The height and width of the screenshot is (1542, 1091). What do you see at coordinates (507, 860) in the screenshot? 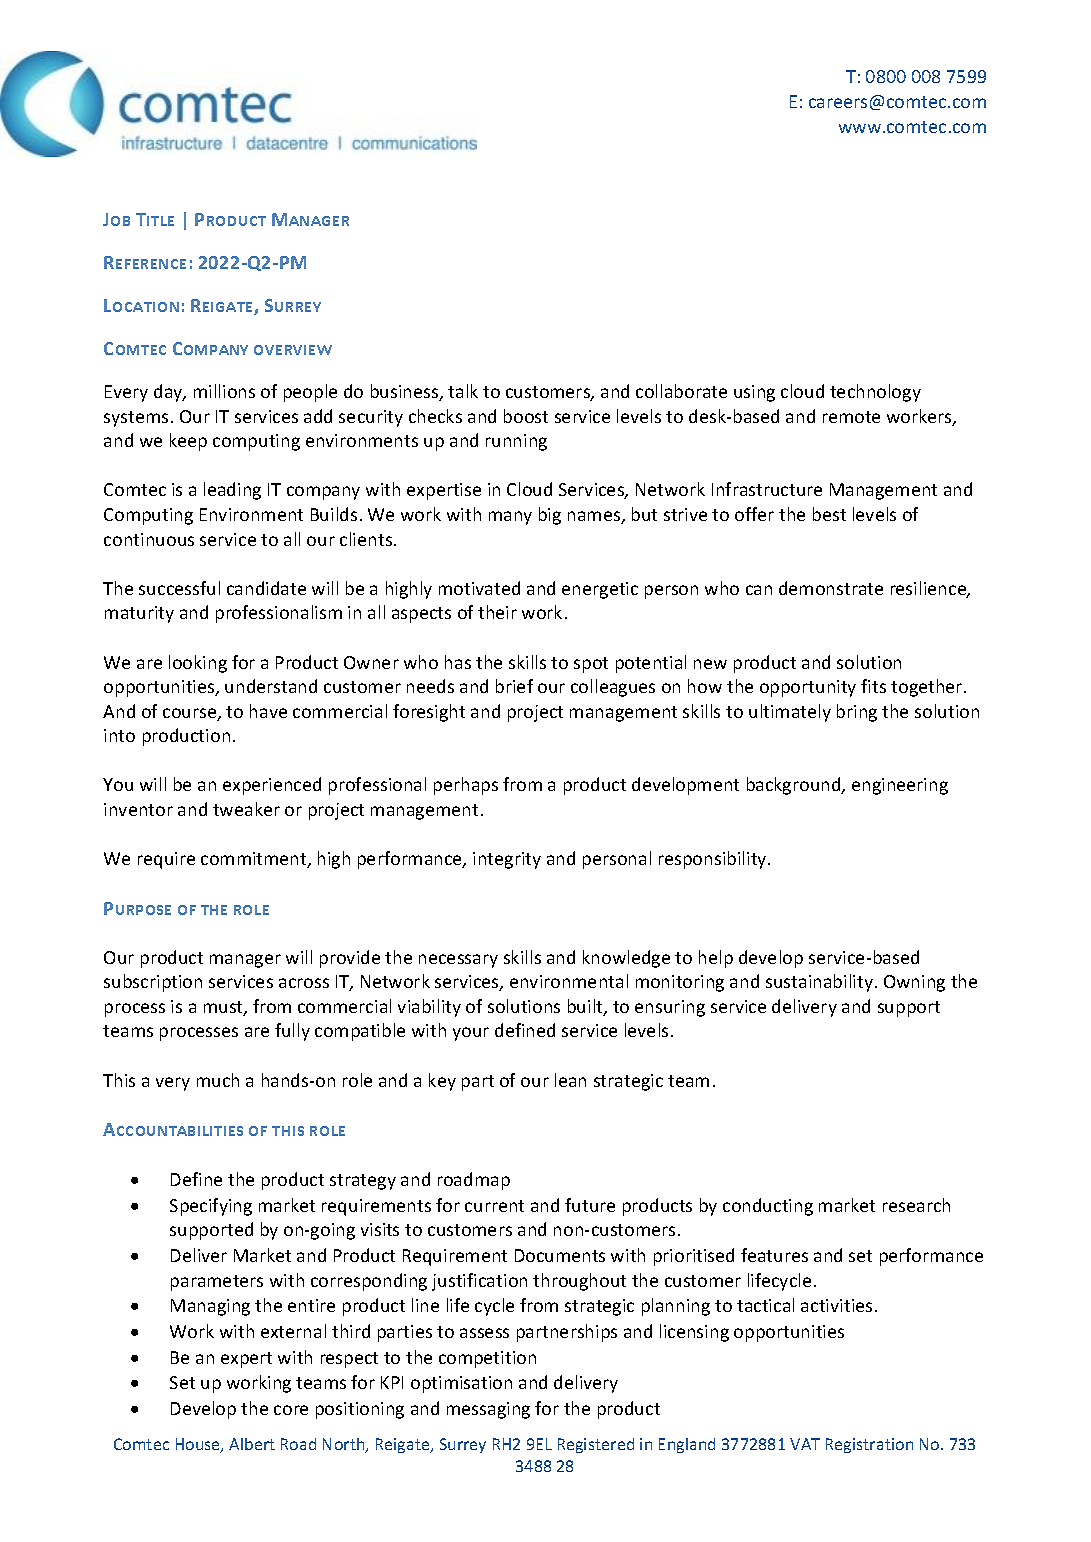
I see `integrity` at bounding box center [507, 860].
